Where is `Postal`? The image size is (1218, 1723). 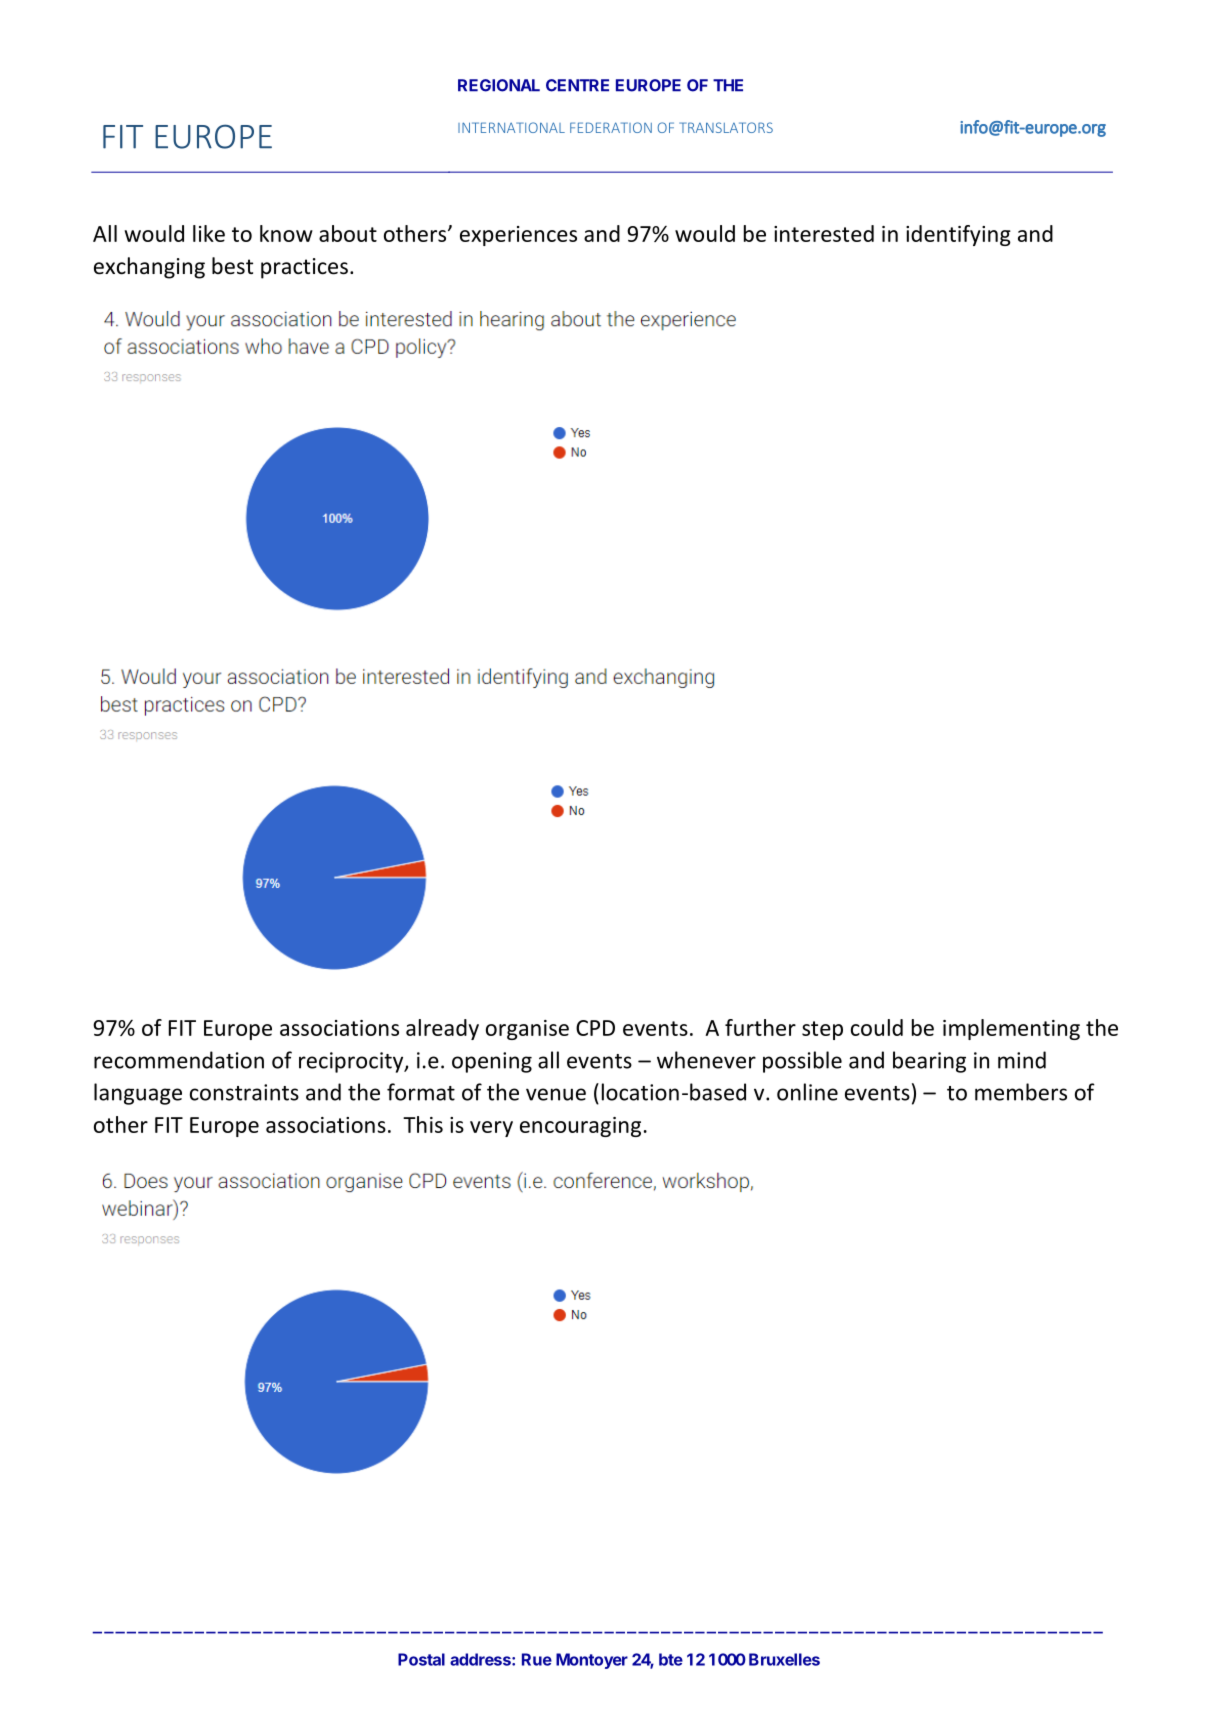 Postal is located at coordinates (421, 1659).
